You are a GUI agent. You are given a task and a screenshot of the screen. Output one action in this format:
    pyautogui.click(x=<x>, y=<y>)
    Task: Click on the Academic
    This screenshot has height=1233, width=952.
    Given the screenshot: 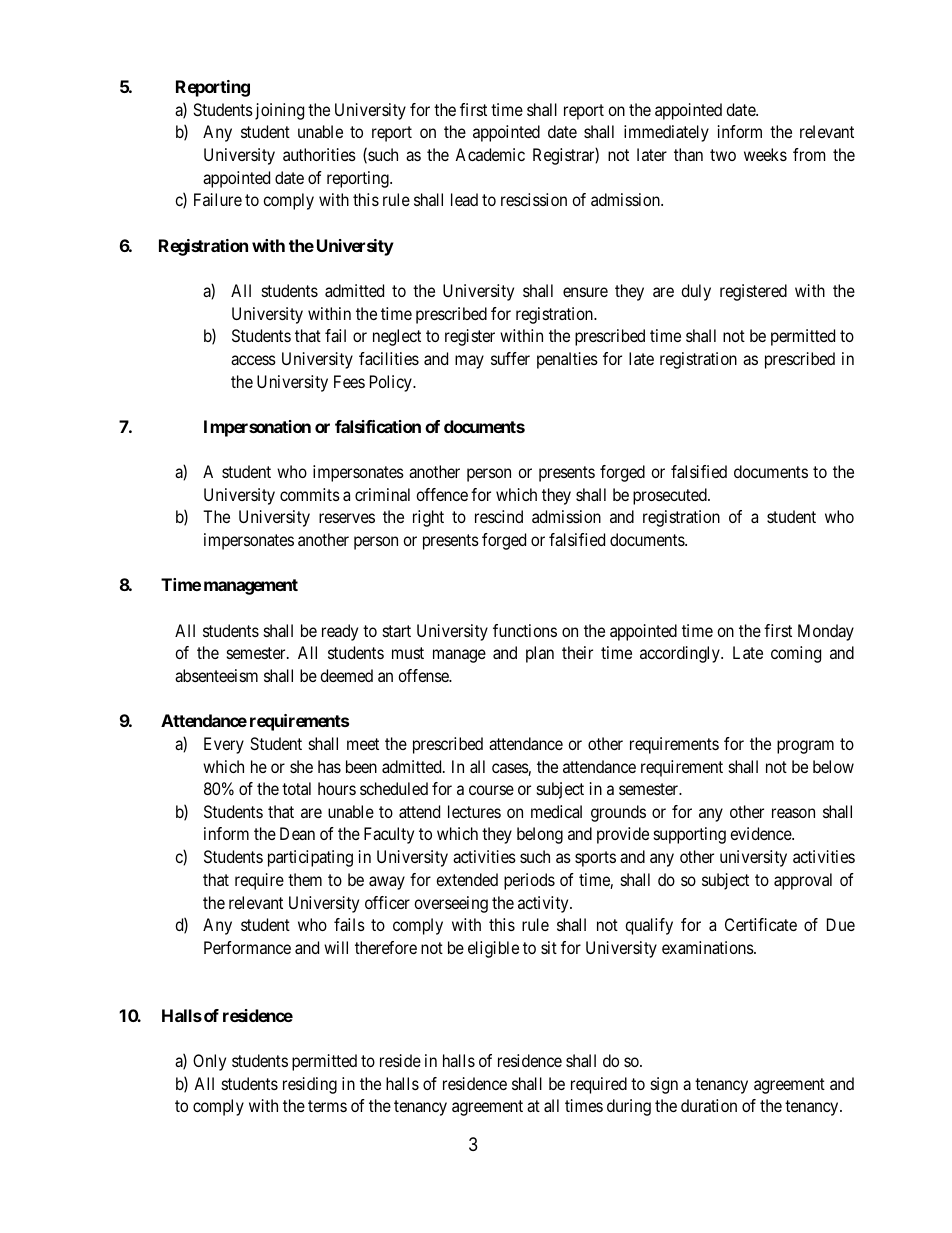 What is the action you would take?
    pyautogui.click(x=490, y=154)
